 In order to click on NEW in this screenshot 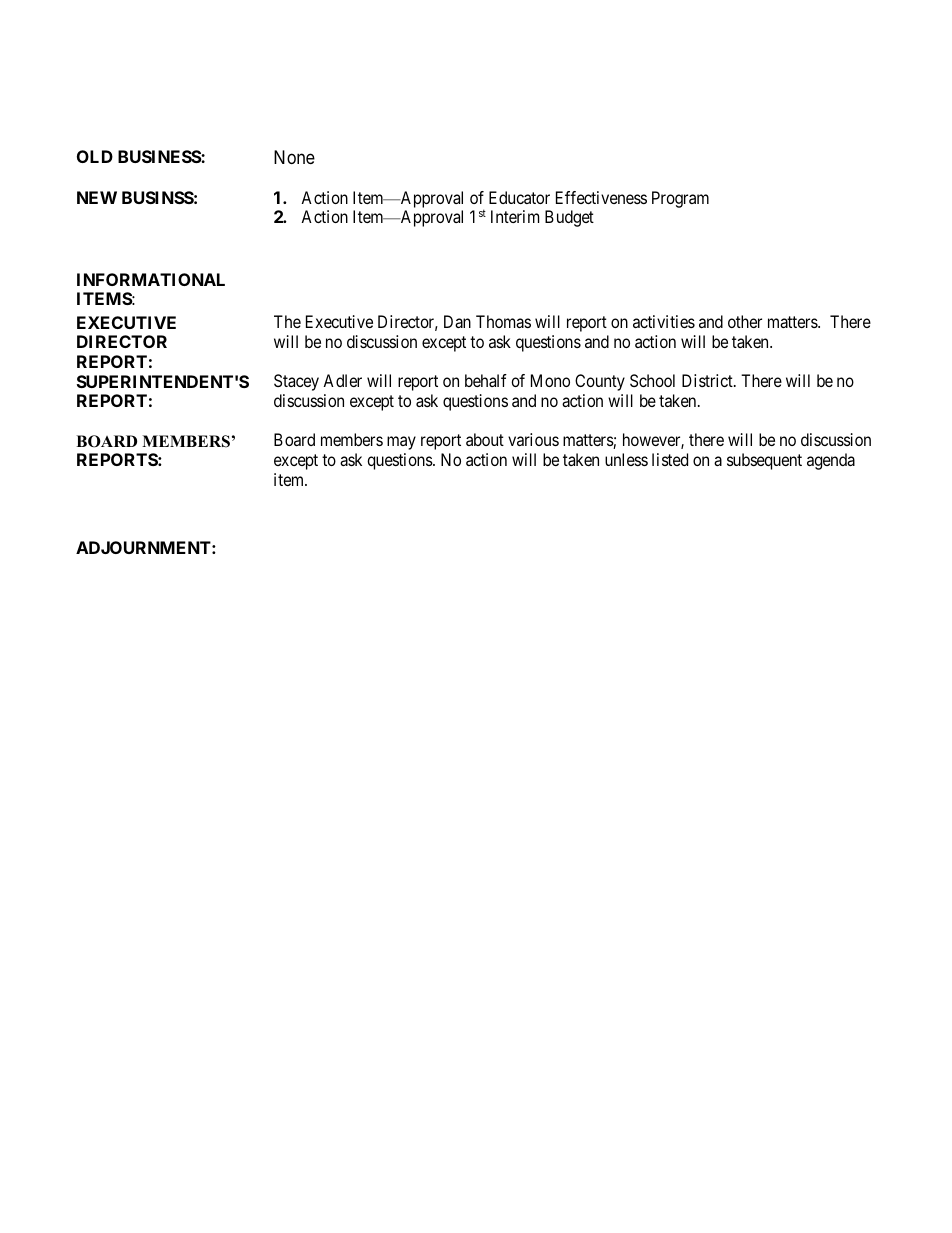, I will do `click(97, 197)`.
